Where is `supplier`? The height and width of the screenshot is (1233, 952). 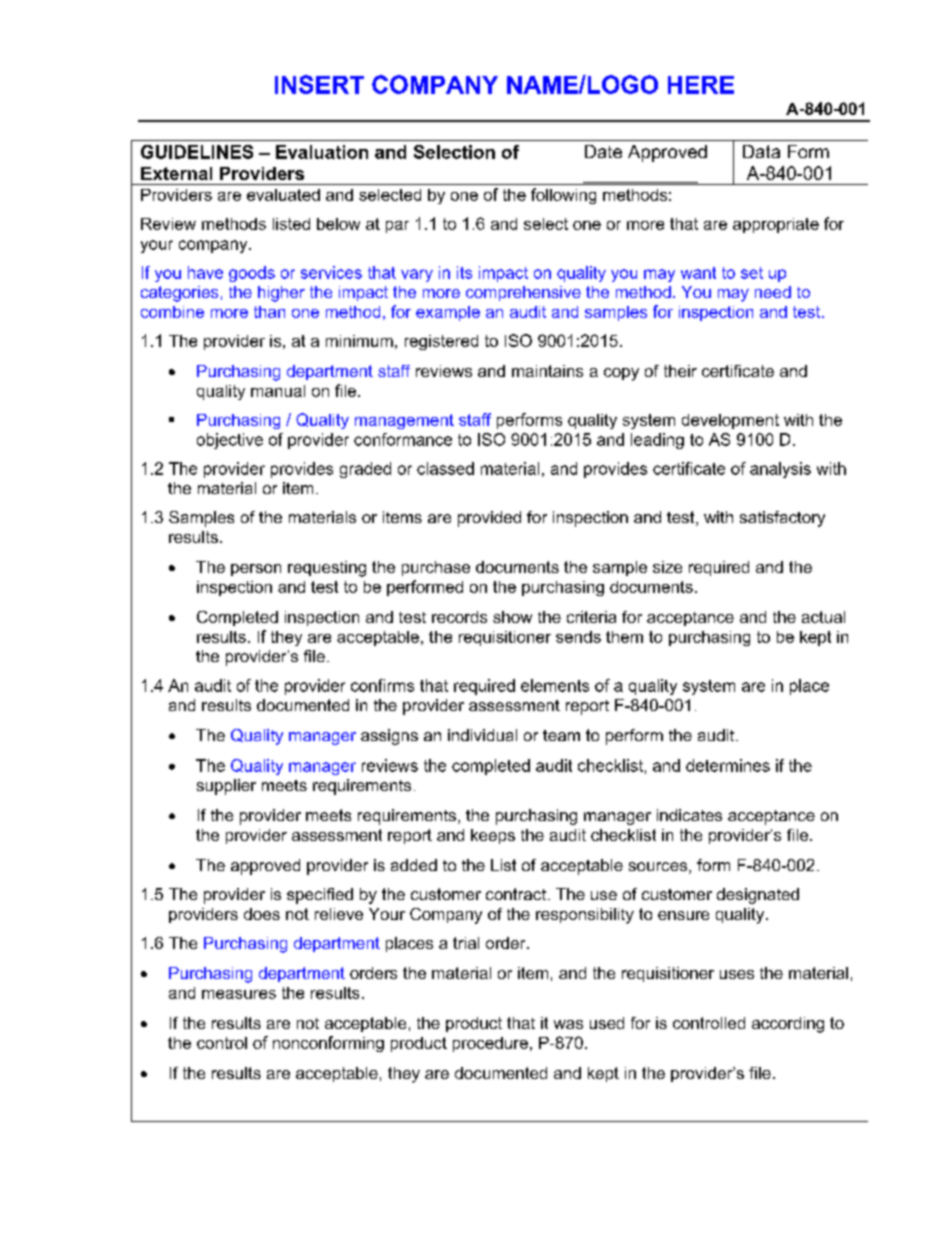
supplier is located at coordinates (226, 787).
